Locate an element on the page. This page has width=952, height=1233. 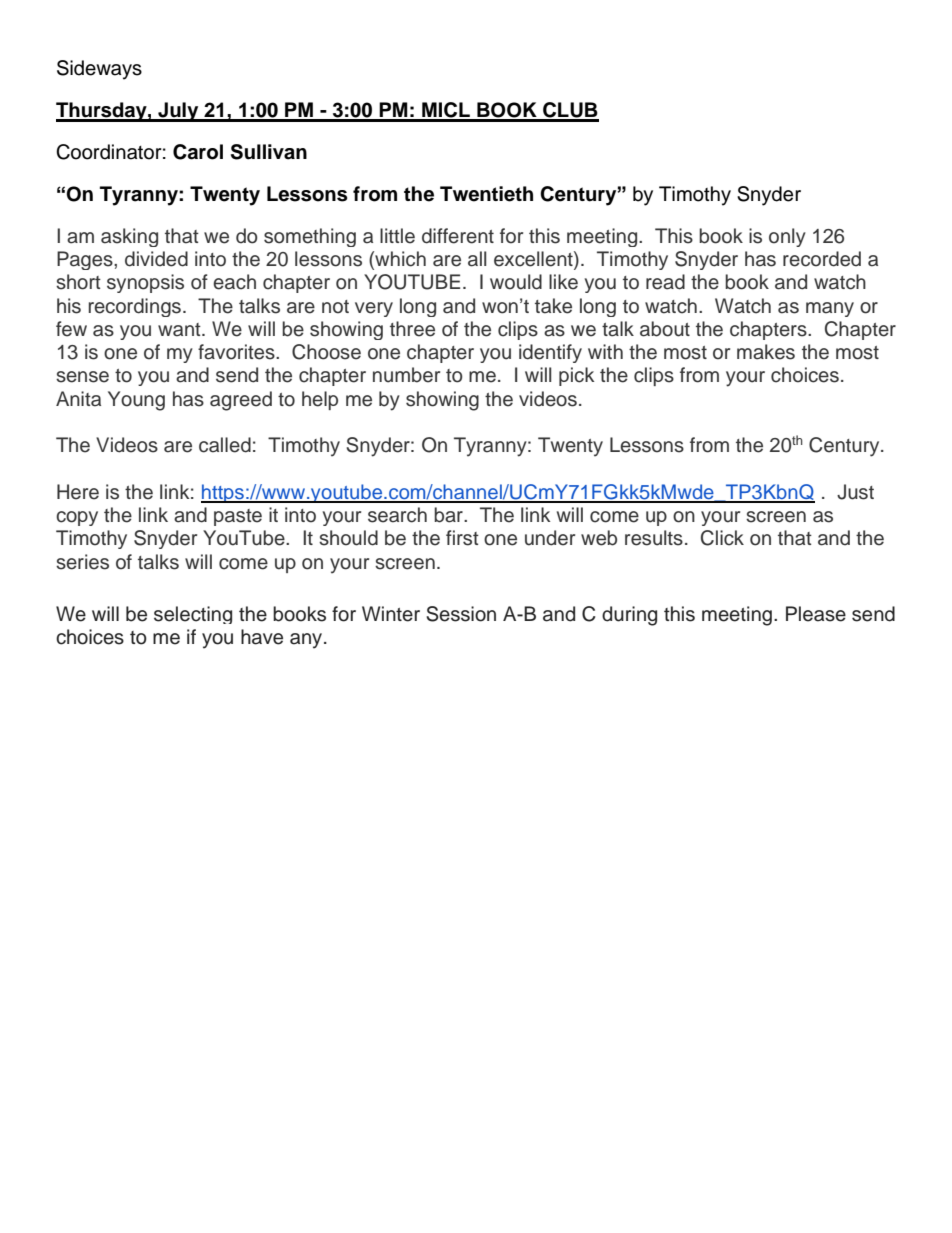
Young is located at coordinates (136, 401).
